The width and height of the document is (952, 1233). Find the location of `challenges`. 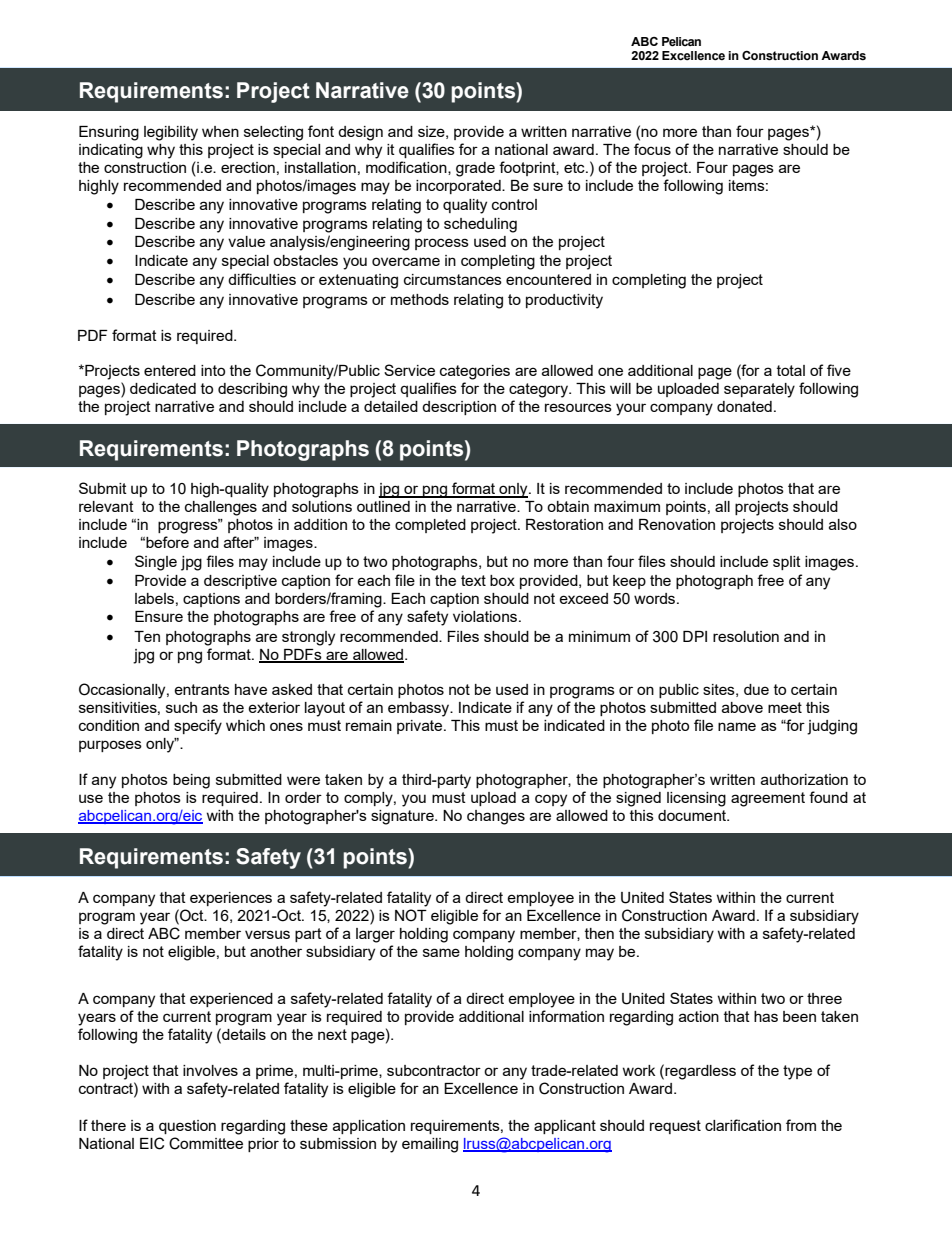

challenges is located at coordinates (221, 508).
